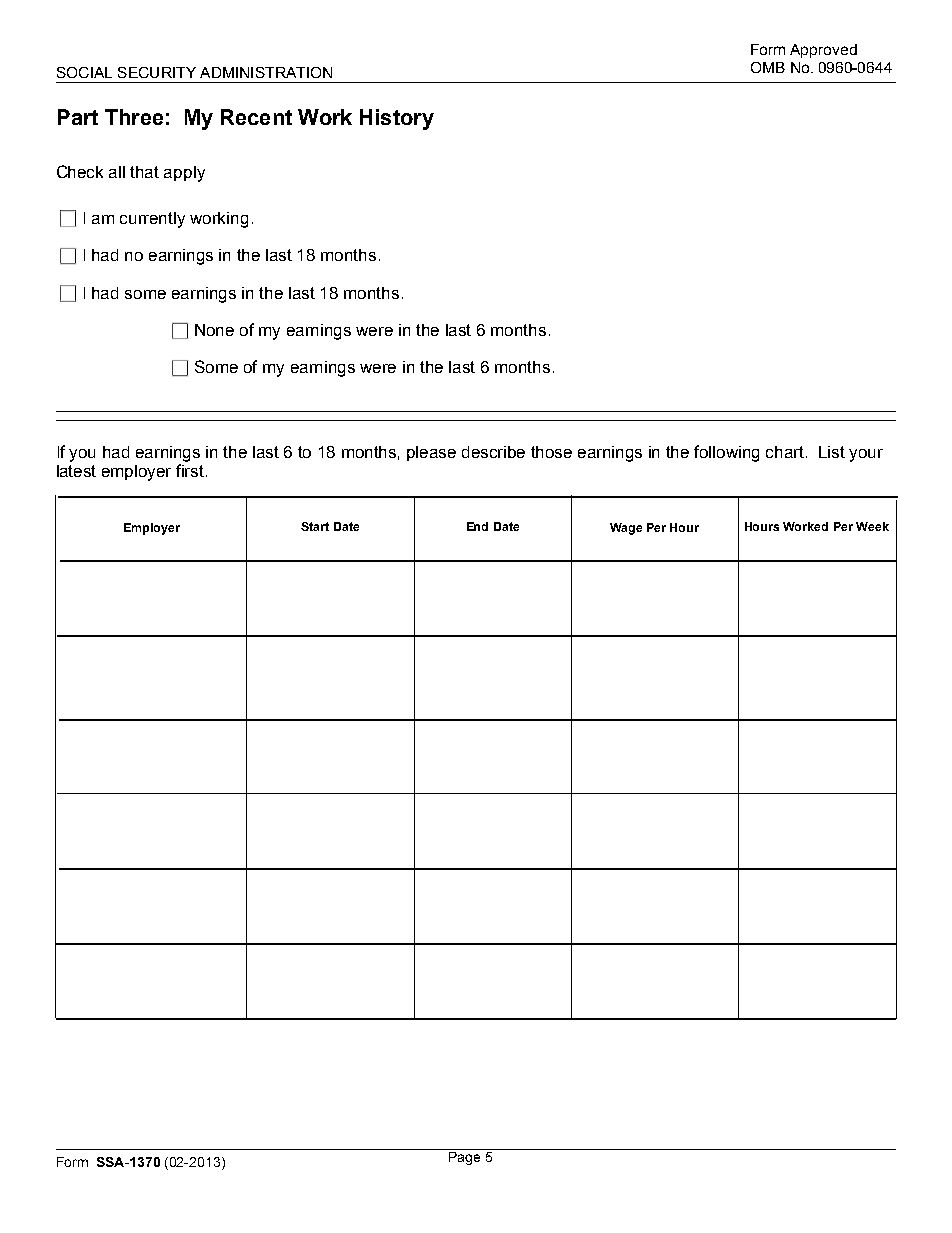 This document has height=1233, width=952. Describe the element at coordinates (157, 72) in the document. I see `SECURITY` at that location.
